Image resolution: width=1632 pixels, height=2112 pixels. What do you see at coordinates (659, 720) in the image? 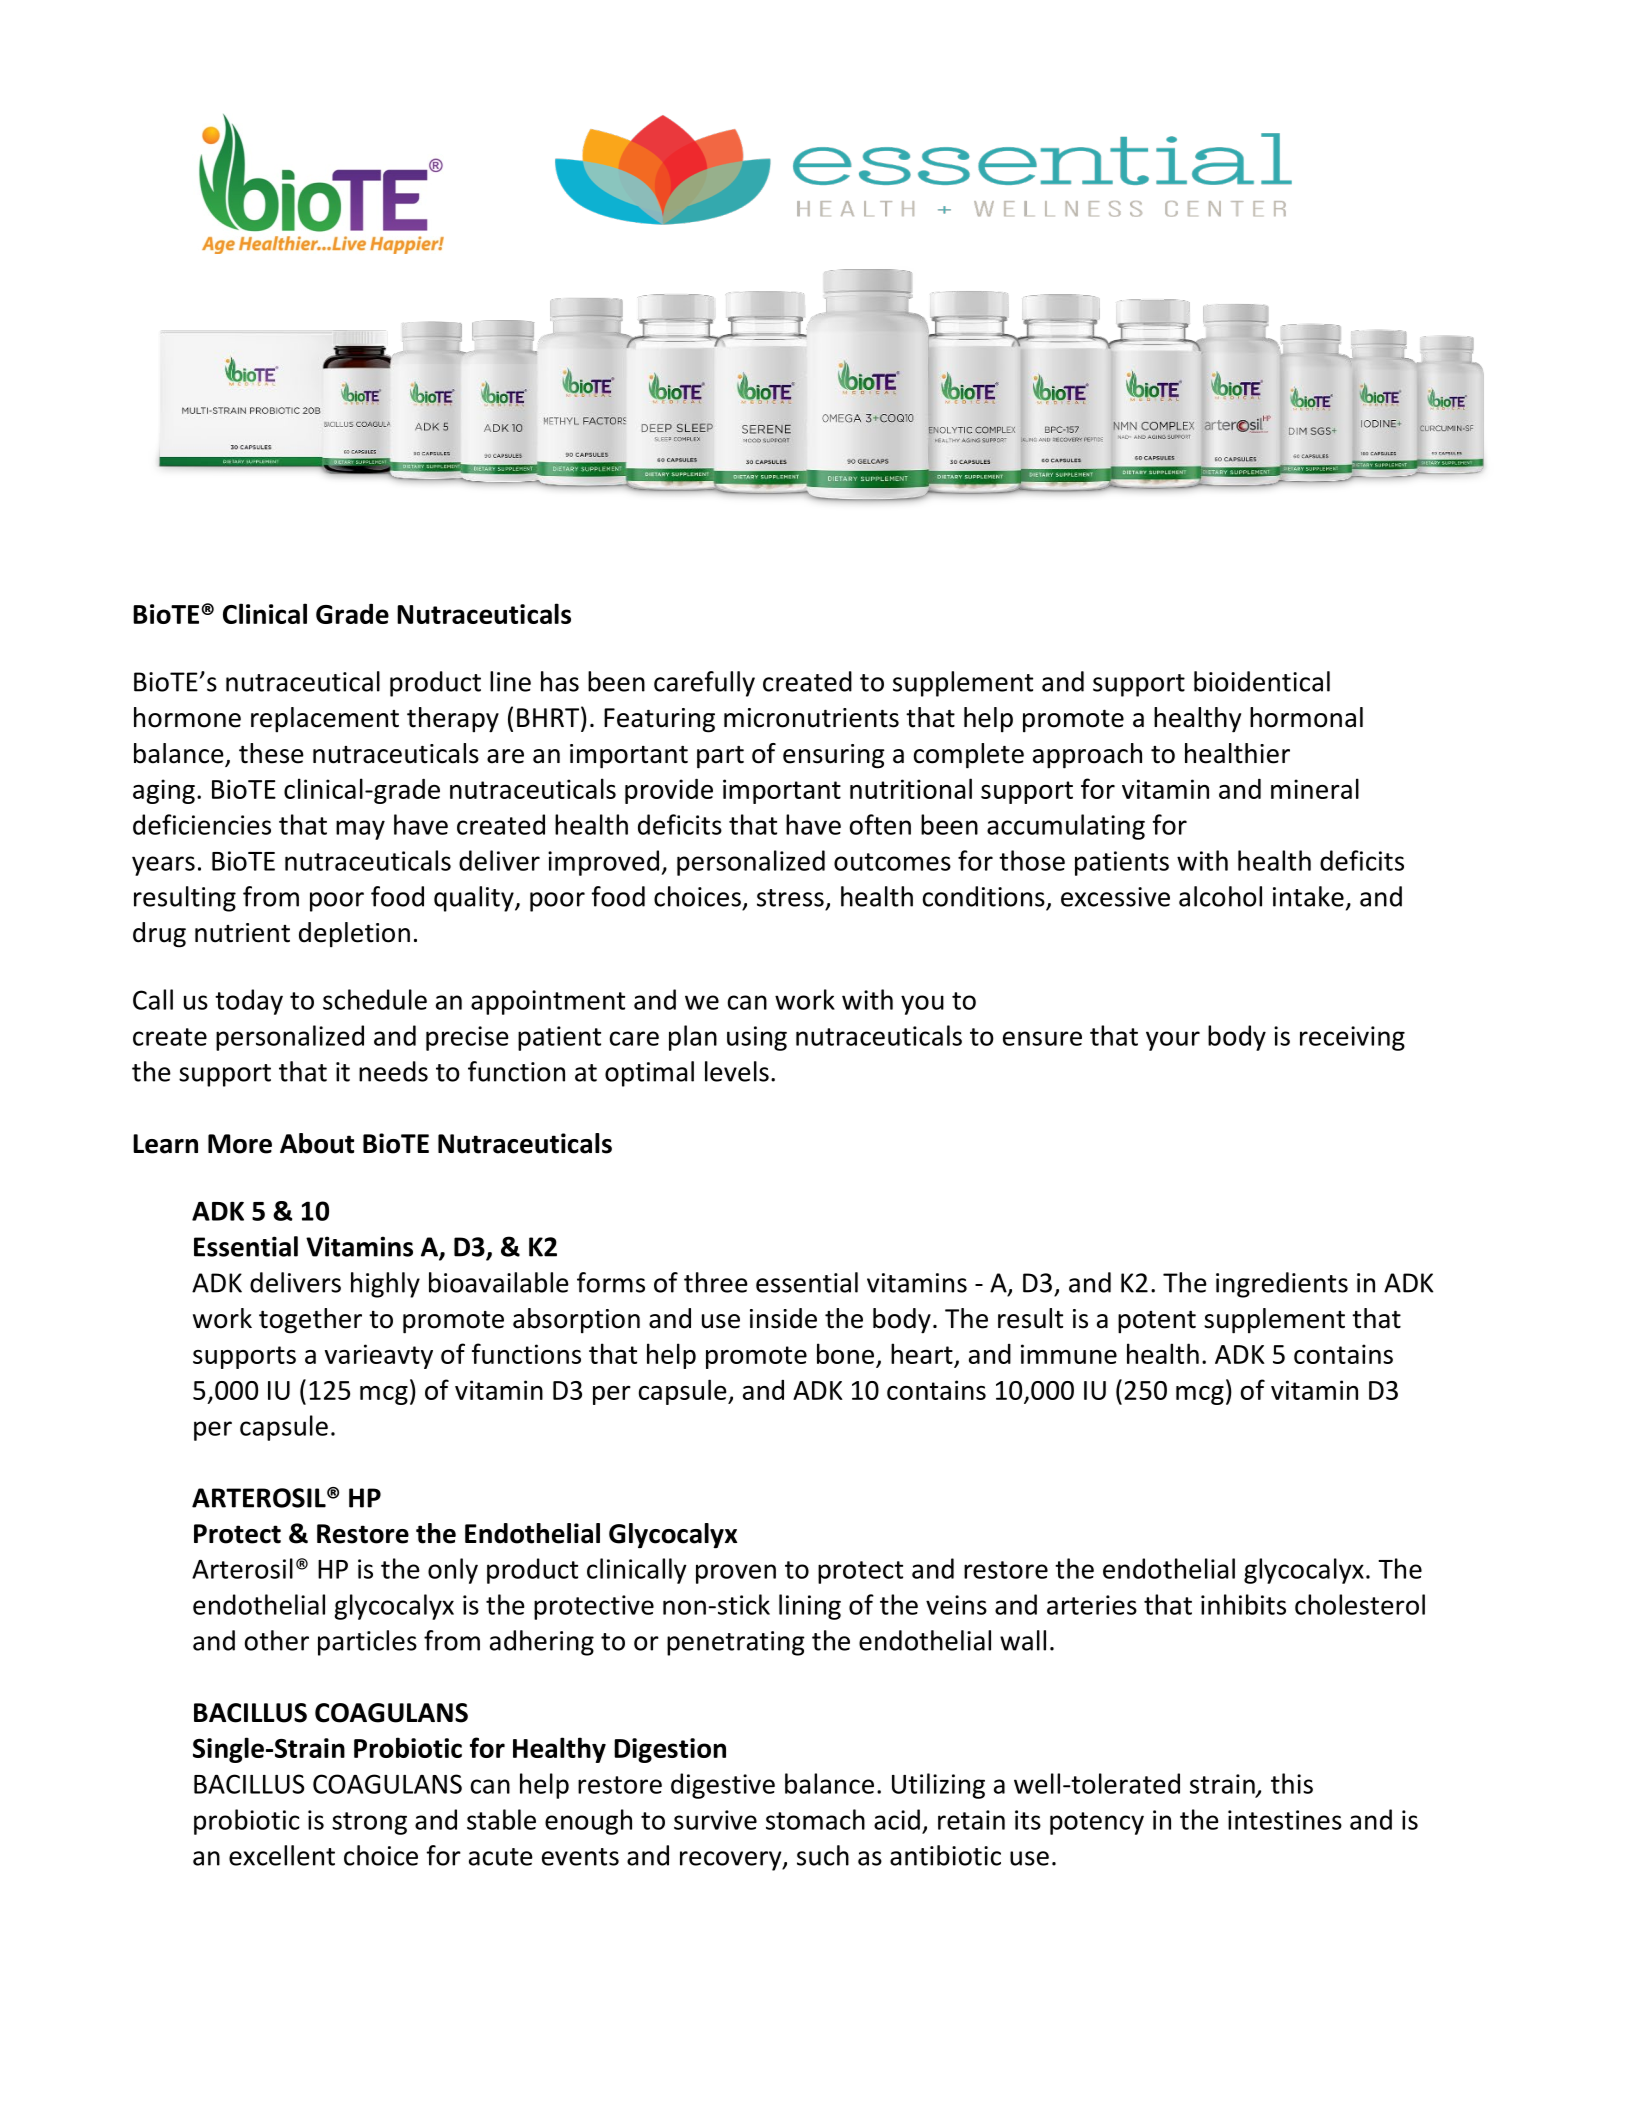
I see `Featuring` at bounding box center [659, 720].
